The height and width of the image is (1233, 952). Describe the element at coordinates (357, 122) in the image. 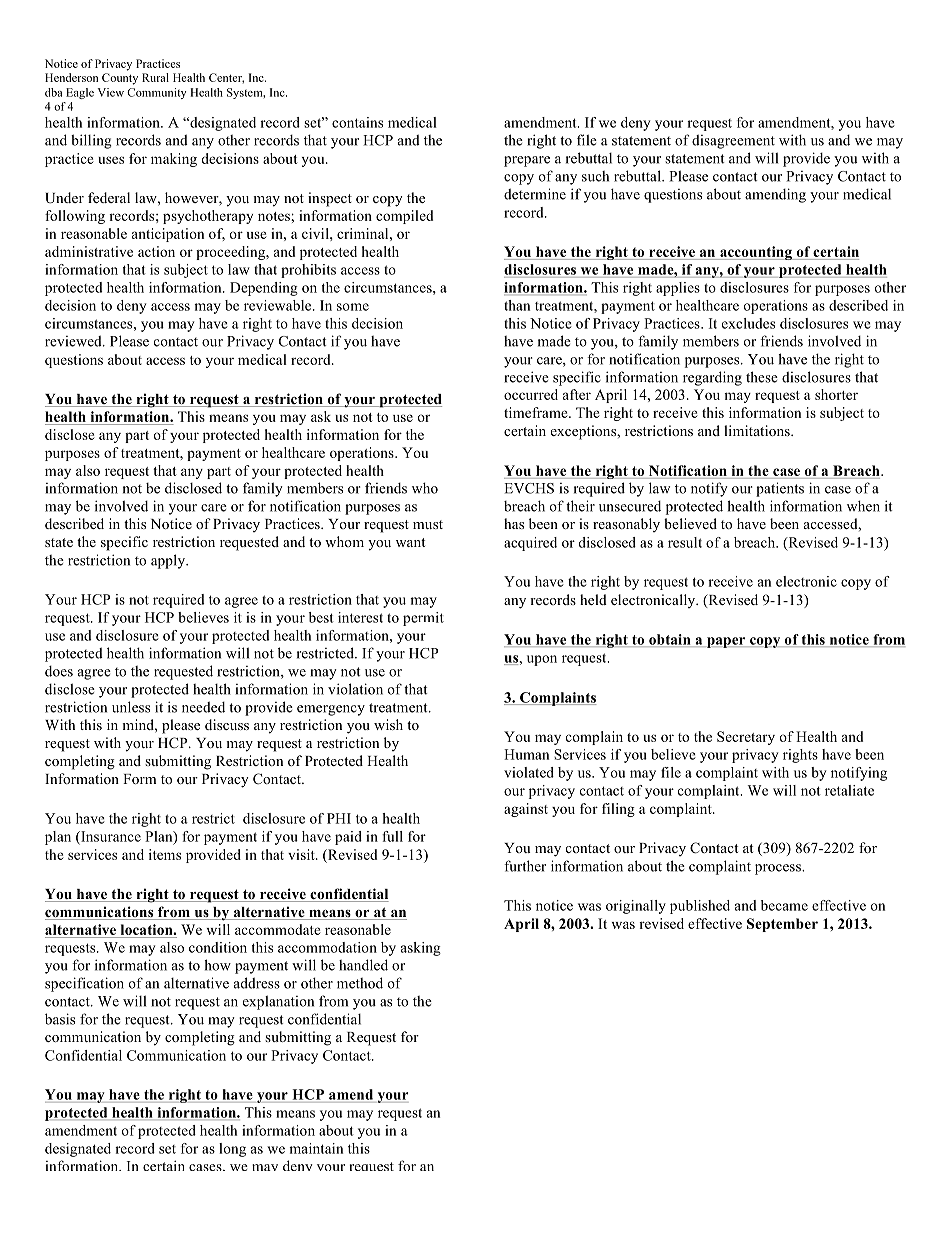

I see `contains` at that location.
